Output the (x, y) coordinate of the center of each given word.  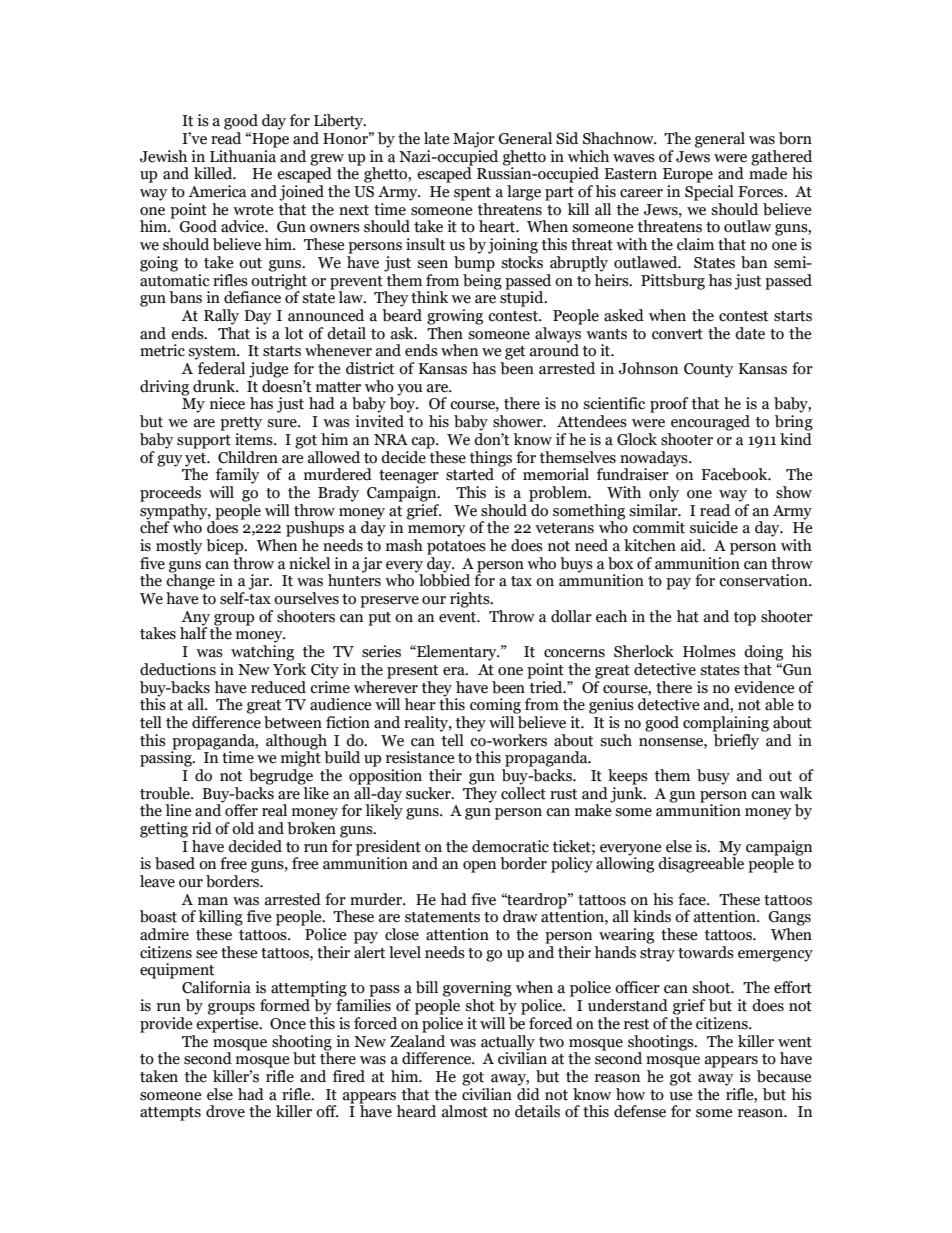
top (744, 619)
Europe (688, 175)
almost (465, 1111)
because (784, 1076)
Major (474, 140)
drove (225, 1111)
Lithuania (243, 155)
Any (195, 619)
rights (471, 600)
